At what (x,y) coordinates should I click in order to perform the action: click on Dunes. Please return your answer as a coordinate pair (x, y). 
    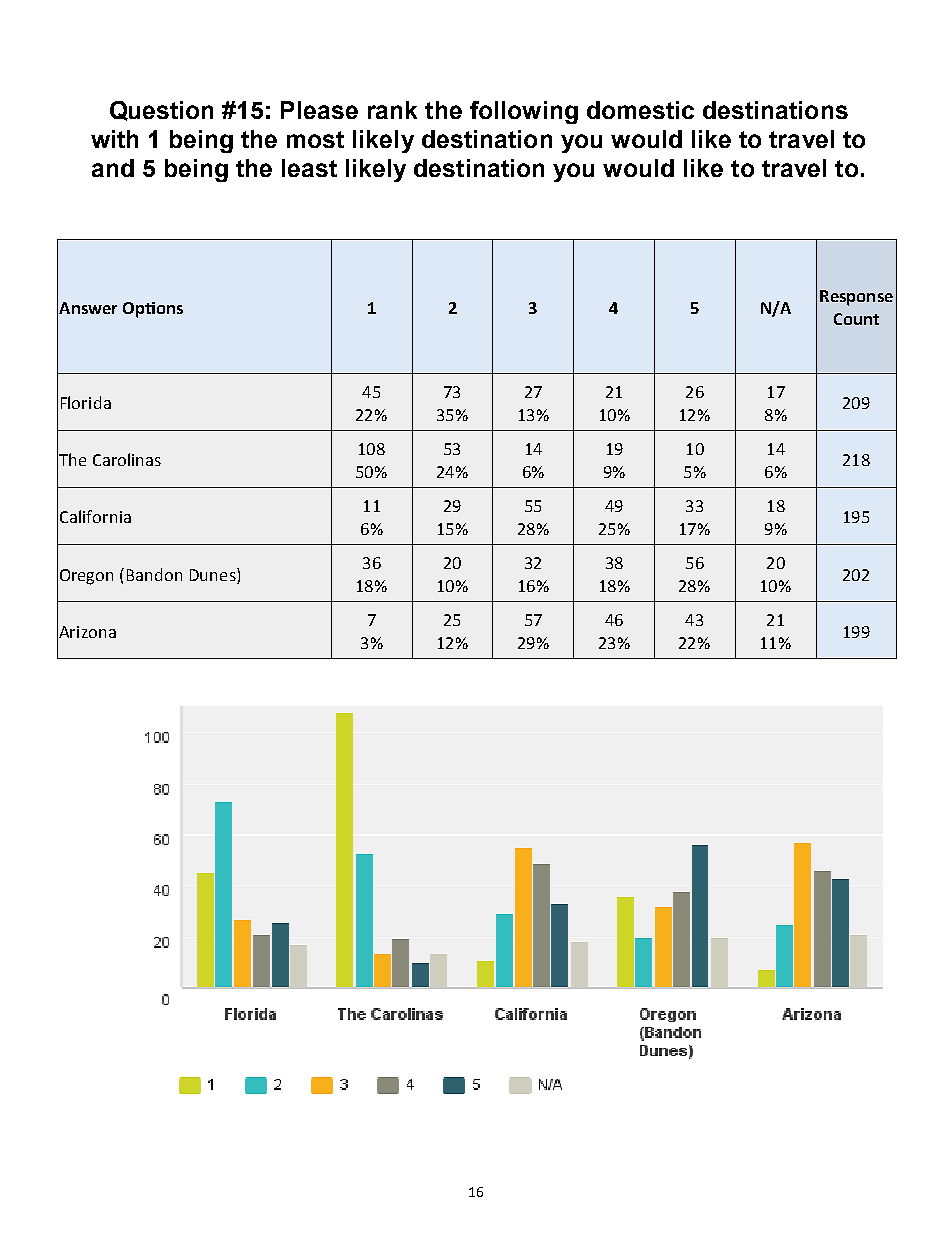
    Looking at the image, I should click on (214, 574).
